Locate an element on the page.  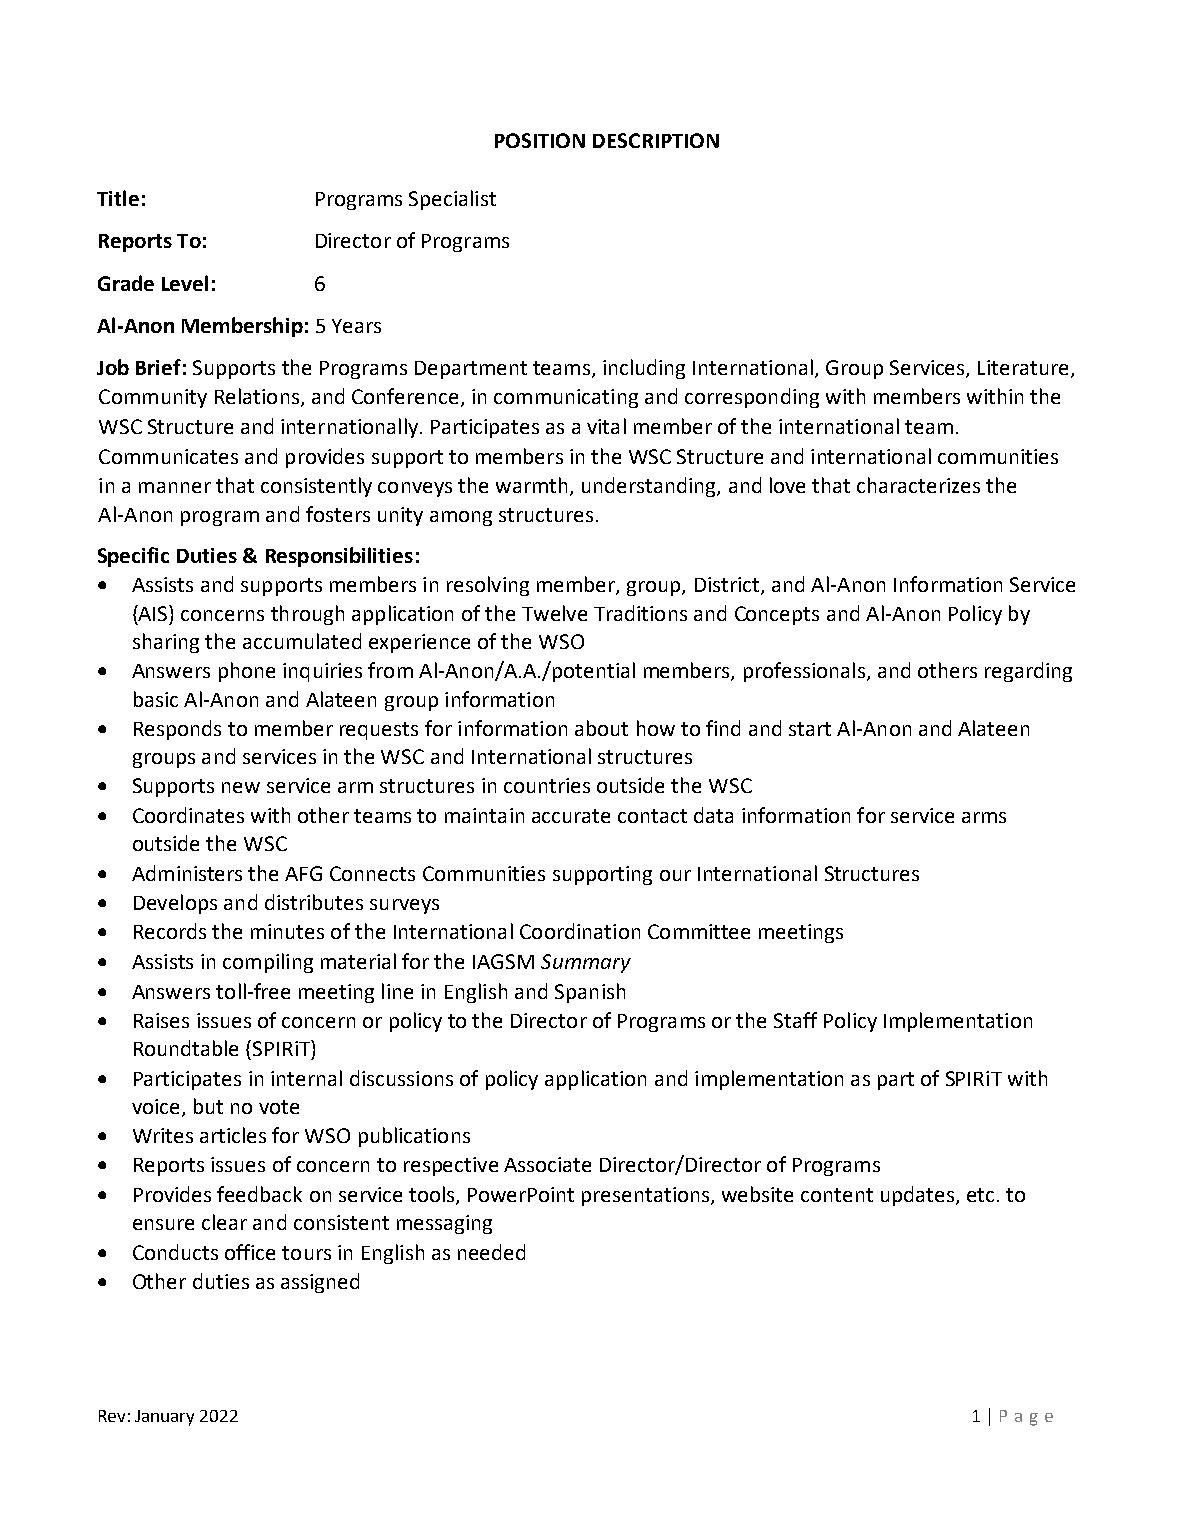
characterizes is located at coordinates (918, 485).
